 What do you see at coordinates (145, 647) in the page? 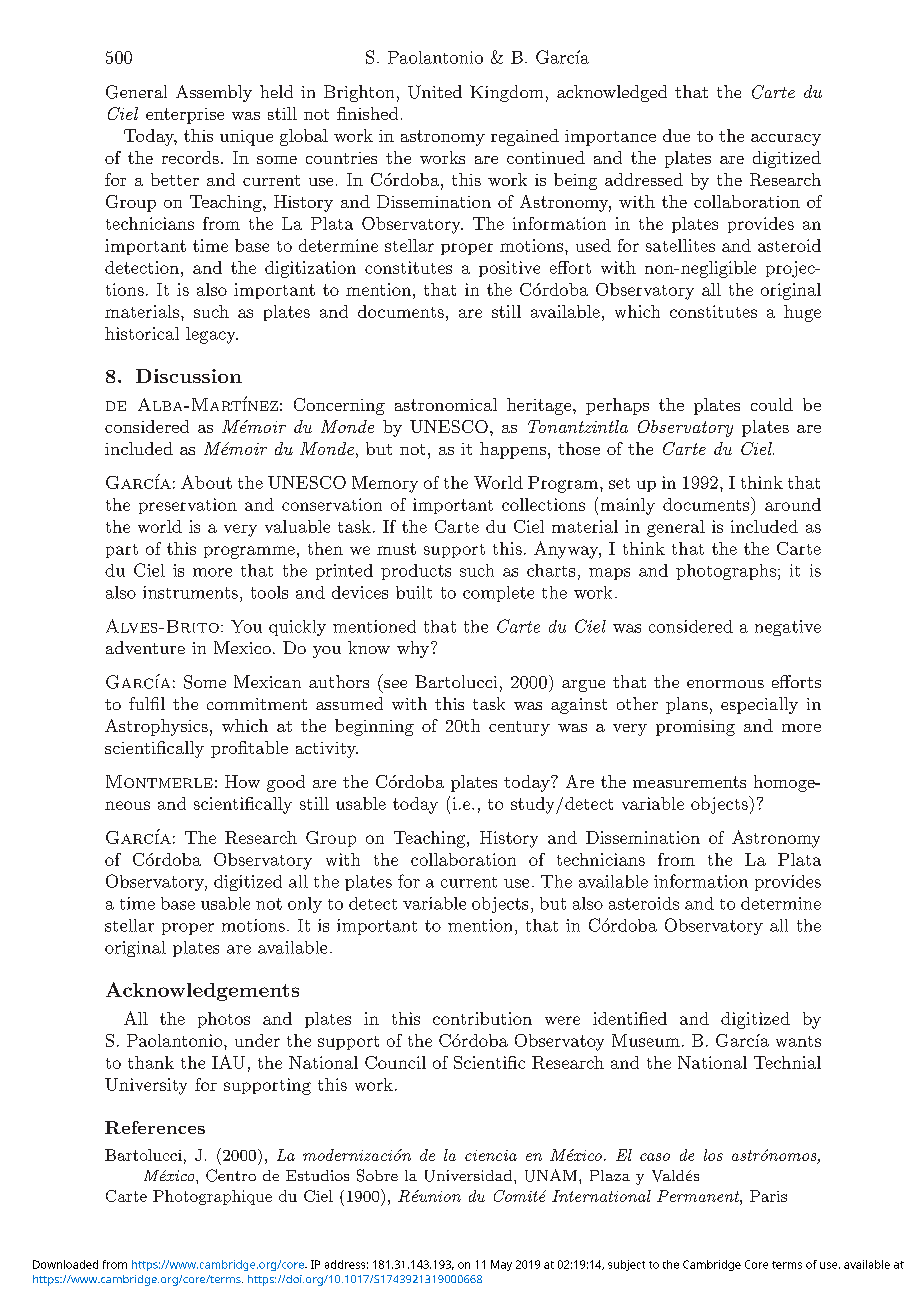
I see `adventure` at bounding box center [145, 647].
